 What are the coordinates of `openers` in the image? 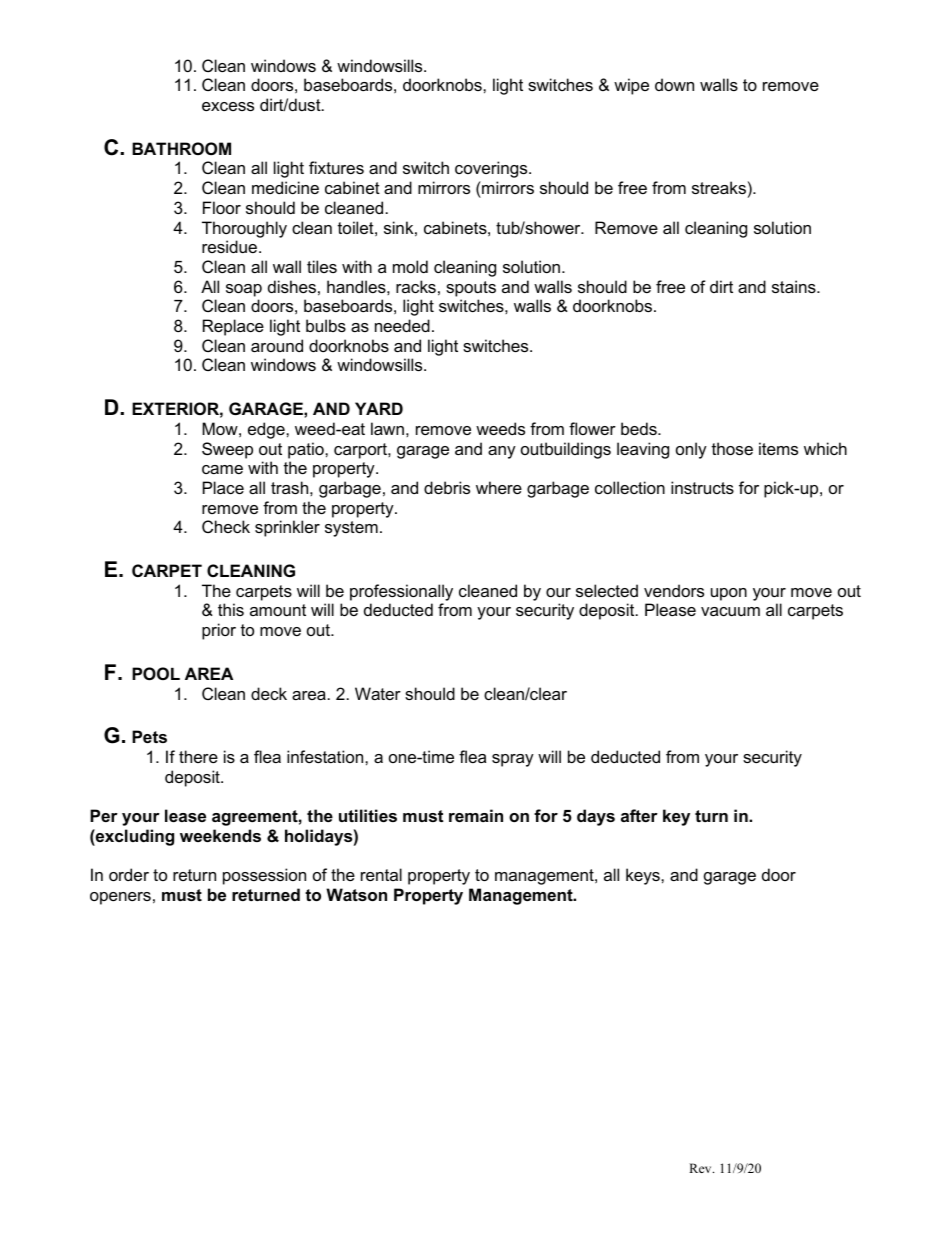 It's located at (120, 898).
